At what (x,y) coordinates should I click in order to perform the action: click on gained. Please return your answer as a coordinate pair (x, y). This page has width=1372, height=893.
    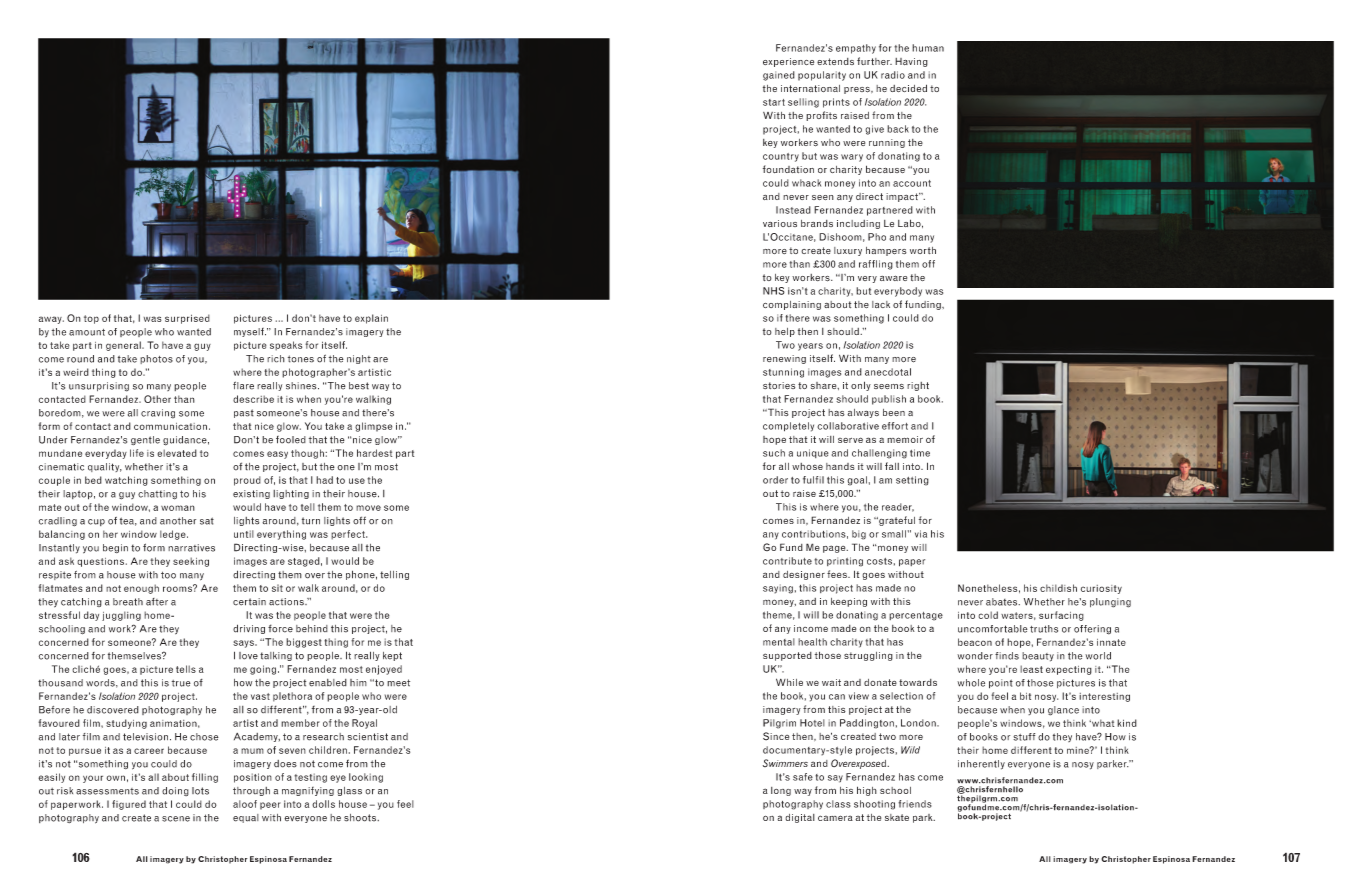
    Looking at the image, I should click on (779, 76).
